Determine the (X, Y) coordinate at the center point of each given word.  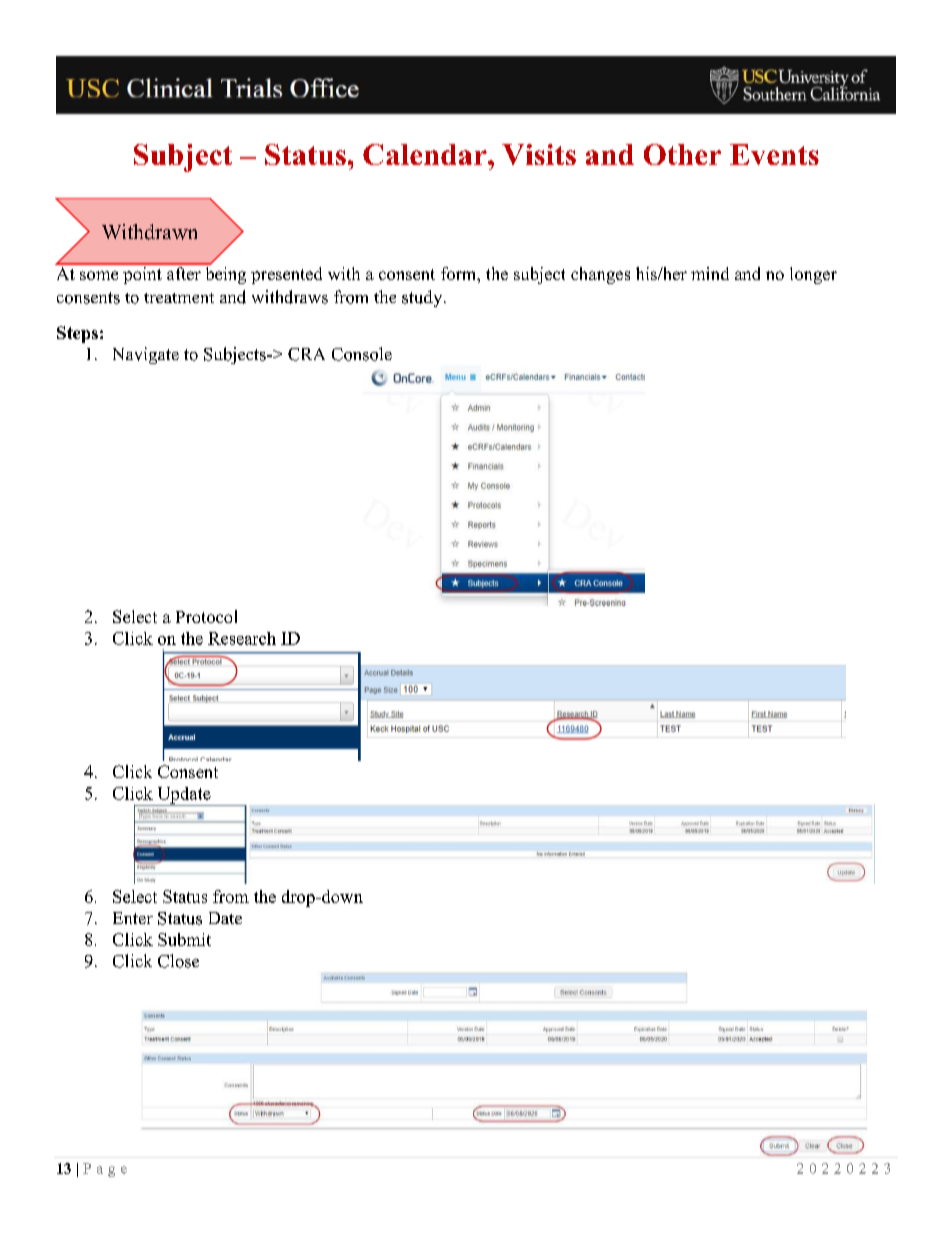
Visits (539, 154)
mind (710, 273)
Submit (184, 939)
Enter (133, 918)
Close (178, 961)
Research (242, 638)
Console (362, 354)
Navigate (146, 355)
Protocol (206, 616)
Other (682, 154)
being (226, 275)
